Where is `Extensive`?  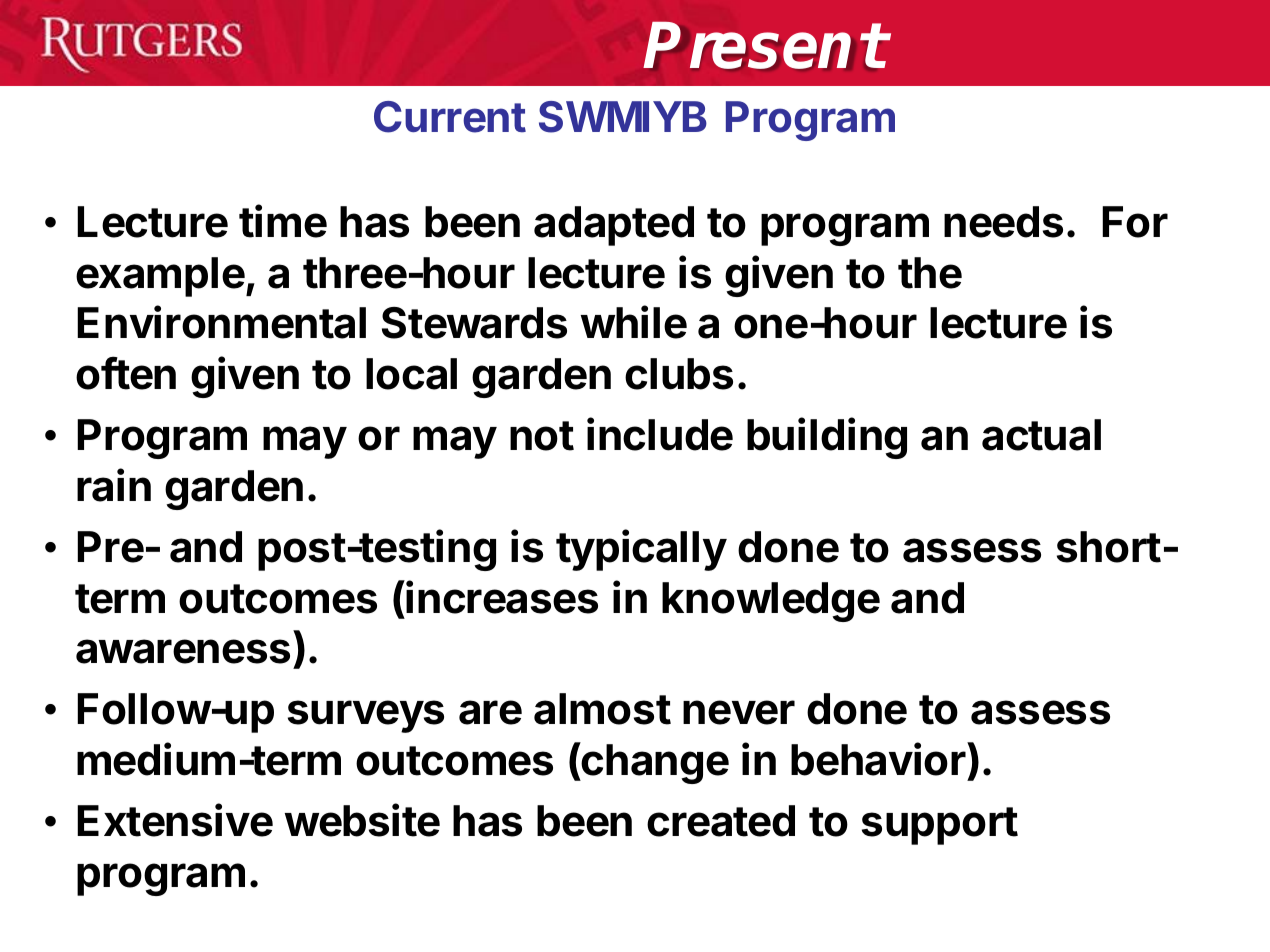
Extensive is located at coordinates (175, 820).
